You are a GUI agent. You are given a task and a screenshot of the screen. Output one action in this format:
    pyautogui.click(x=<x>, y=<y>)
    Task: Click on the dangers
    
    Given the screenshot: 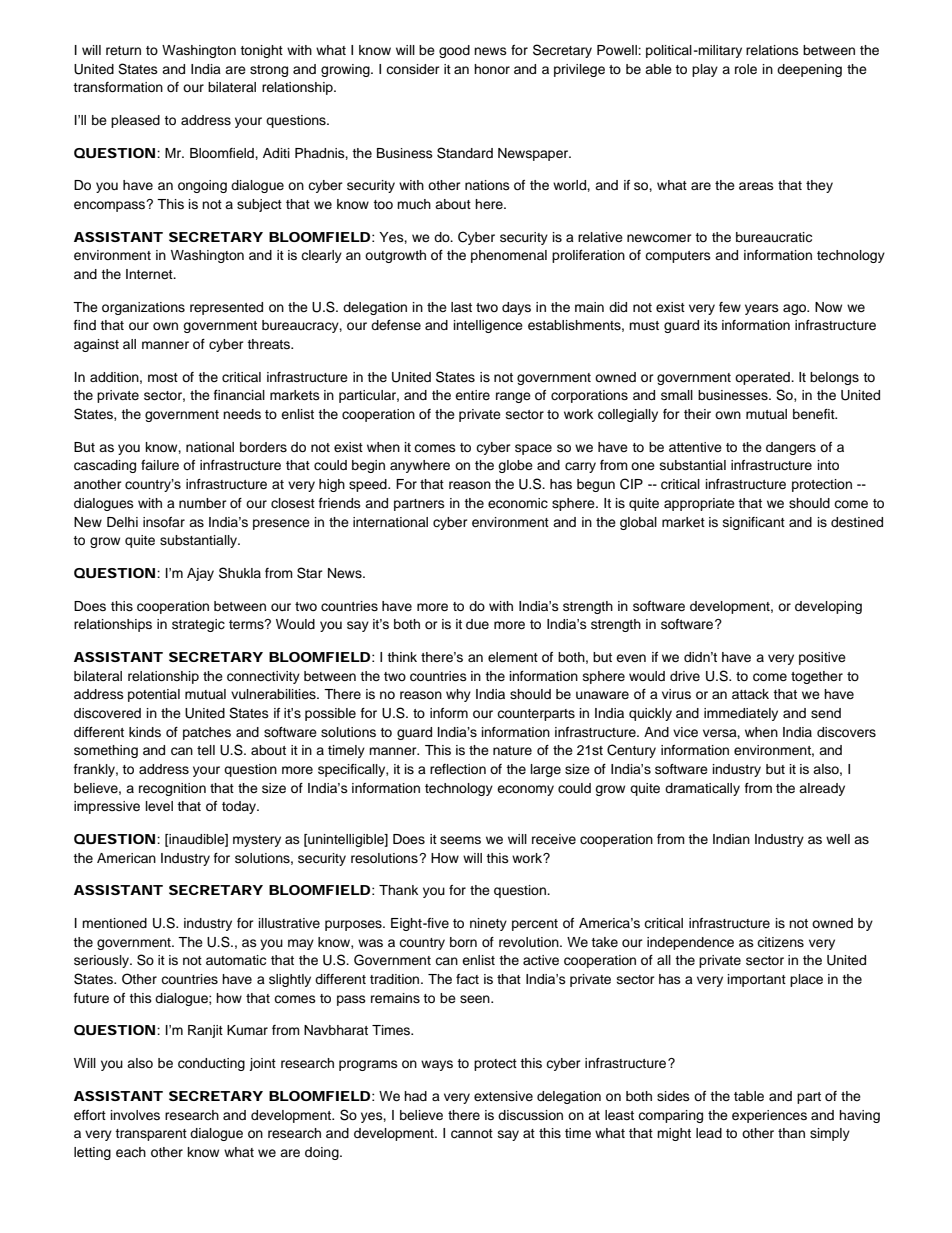 What is the action you would take?
    pyautogui.click(x=791, y=448)
